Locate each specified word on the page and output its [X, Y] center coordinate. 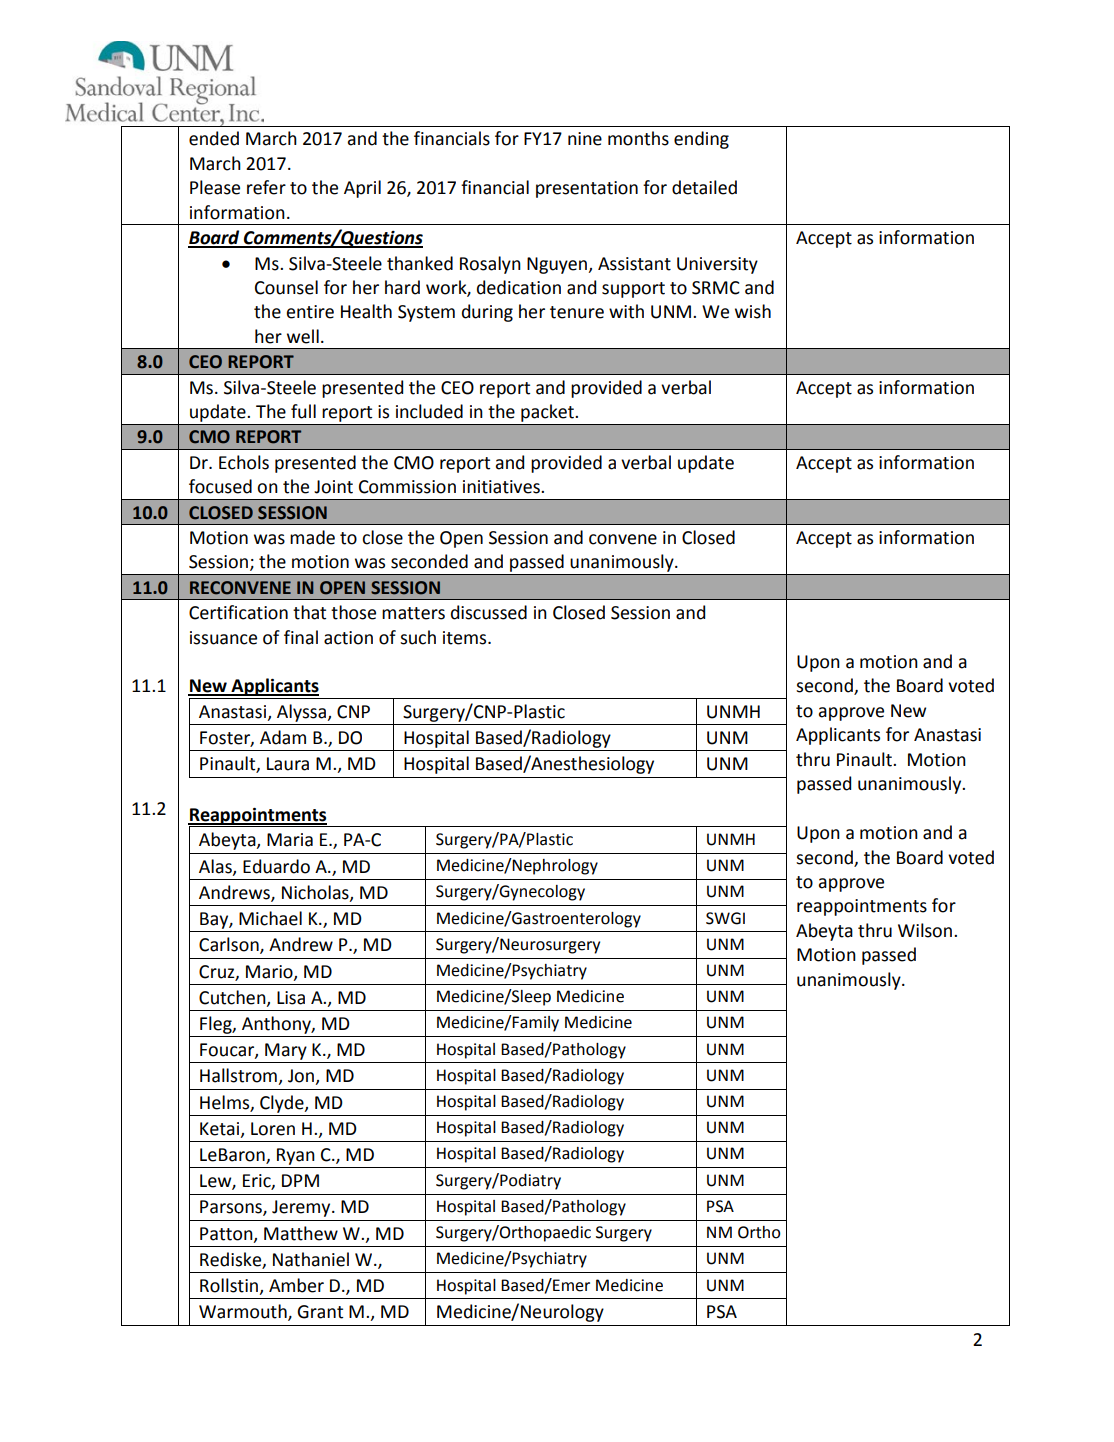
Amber [296, 1285]
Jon [302, 1077]
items [466, 638]
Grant [320, 1312]
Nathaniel [311, 1259]
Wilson [926, 930]
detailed [704, 187]
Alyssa [302, 713]
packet [547, 413]
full [303, 411]
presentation [587, 189]
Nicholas [316, 893]
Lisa [291, 998]
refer [266, 187]
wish [753, 311]
